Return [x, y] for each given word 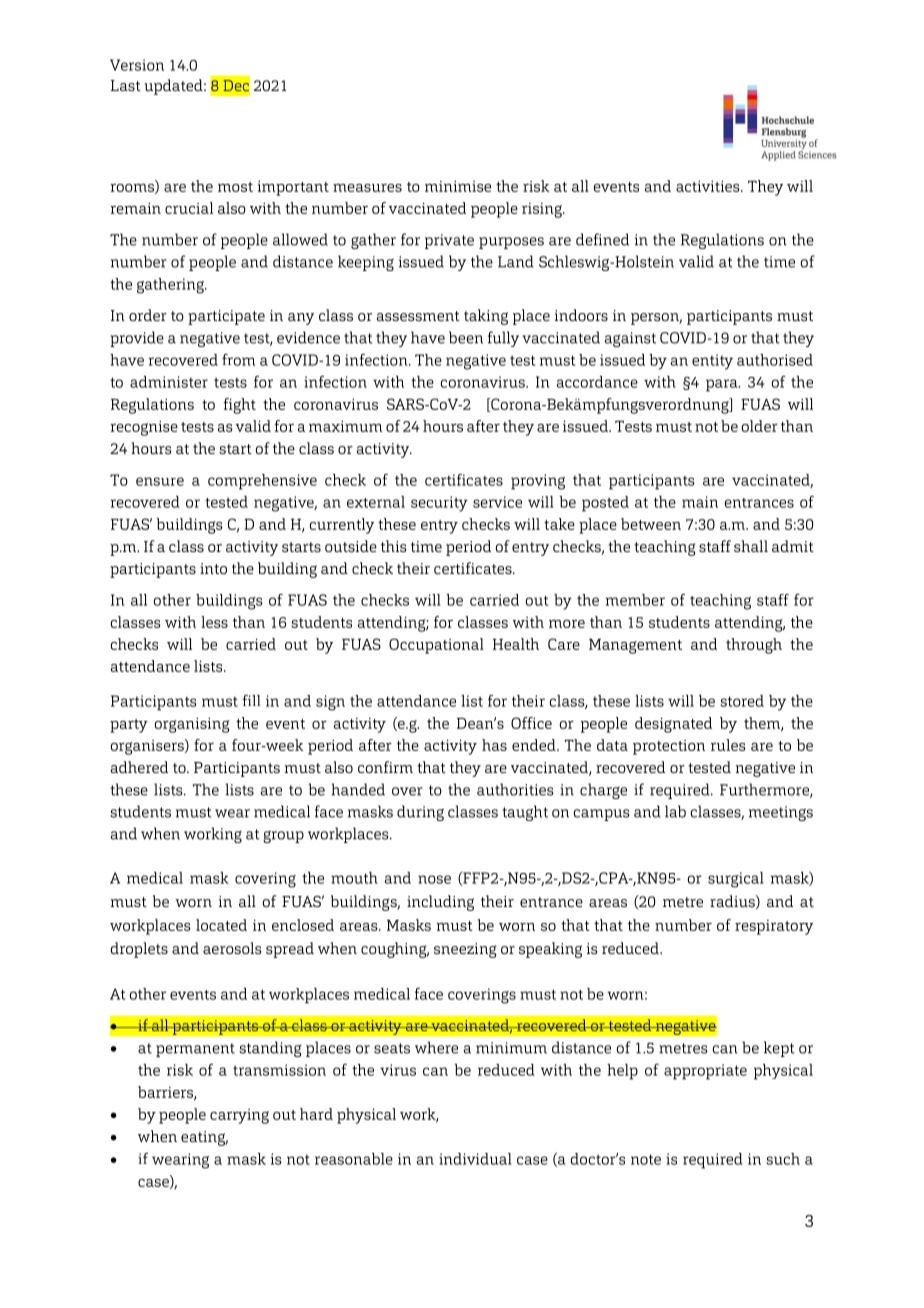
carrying [239, 1116]
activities [709, 186]
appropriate [705, 1072]
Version [137, 65]
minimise [458, 186]
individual [475, 1159]
